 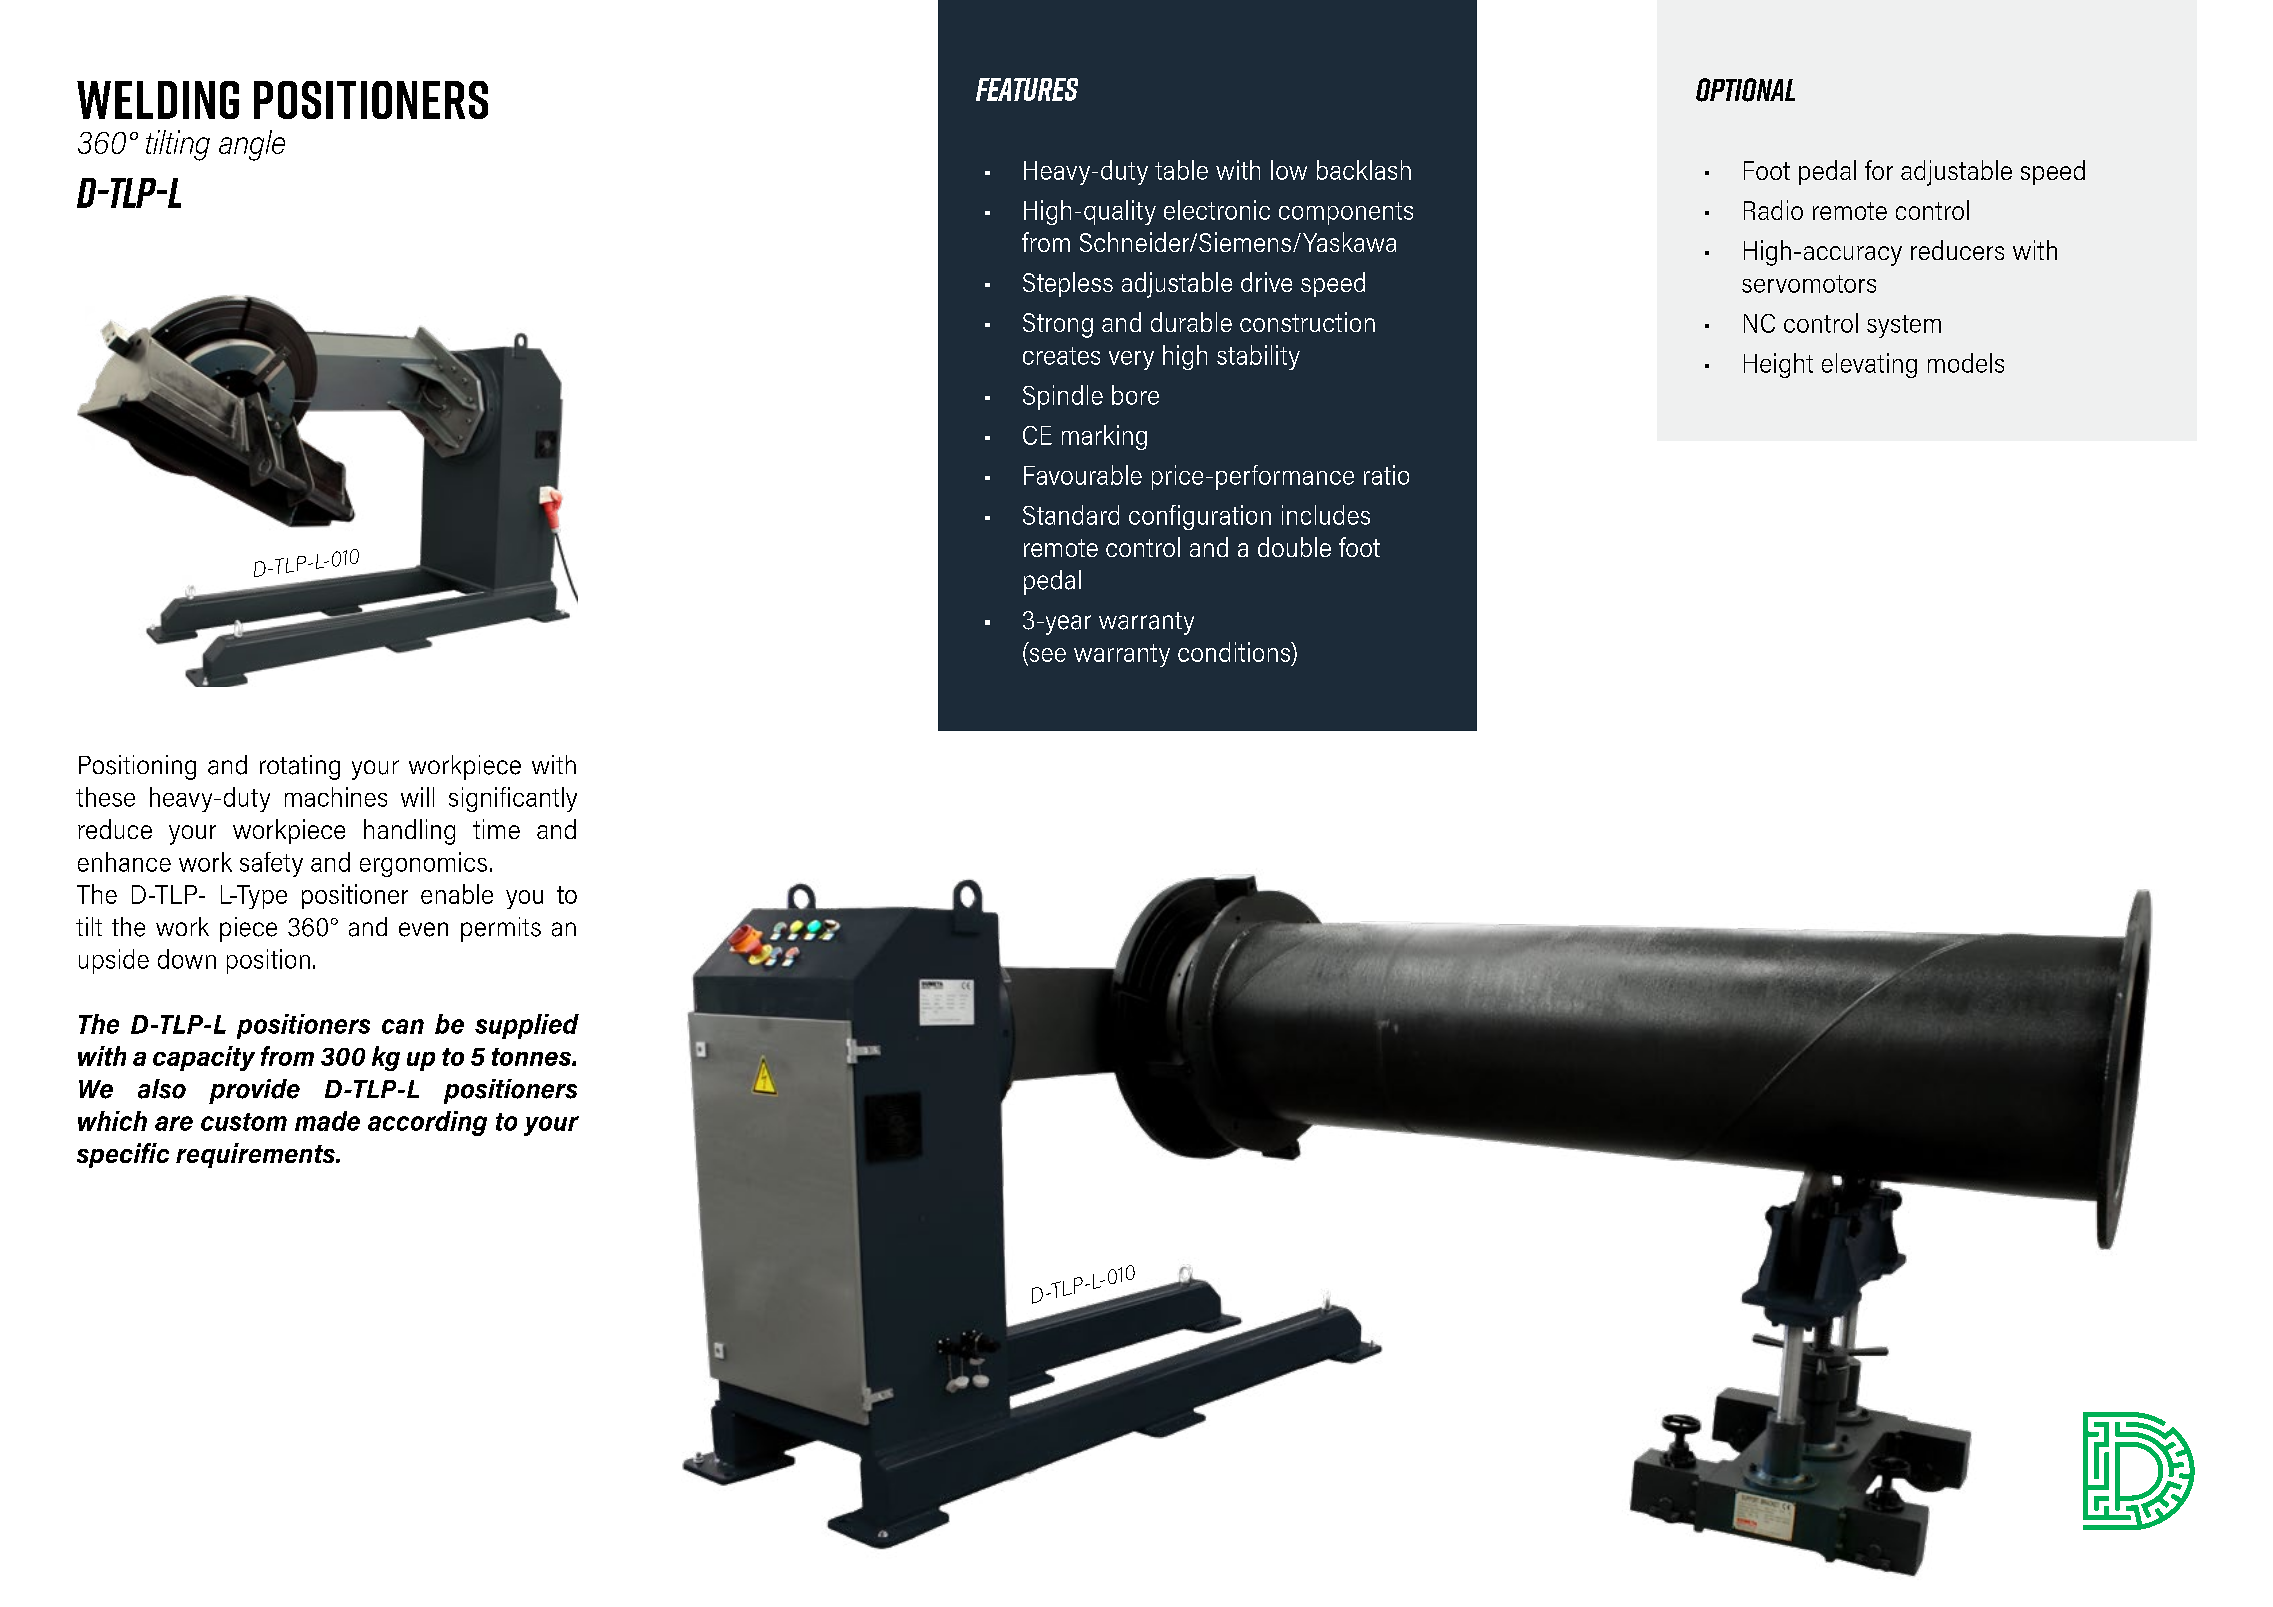 I want to click on made, so click(x=327, y=1121).
